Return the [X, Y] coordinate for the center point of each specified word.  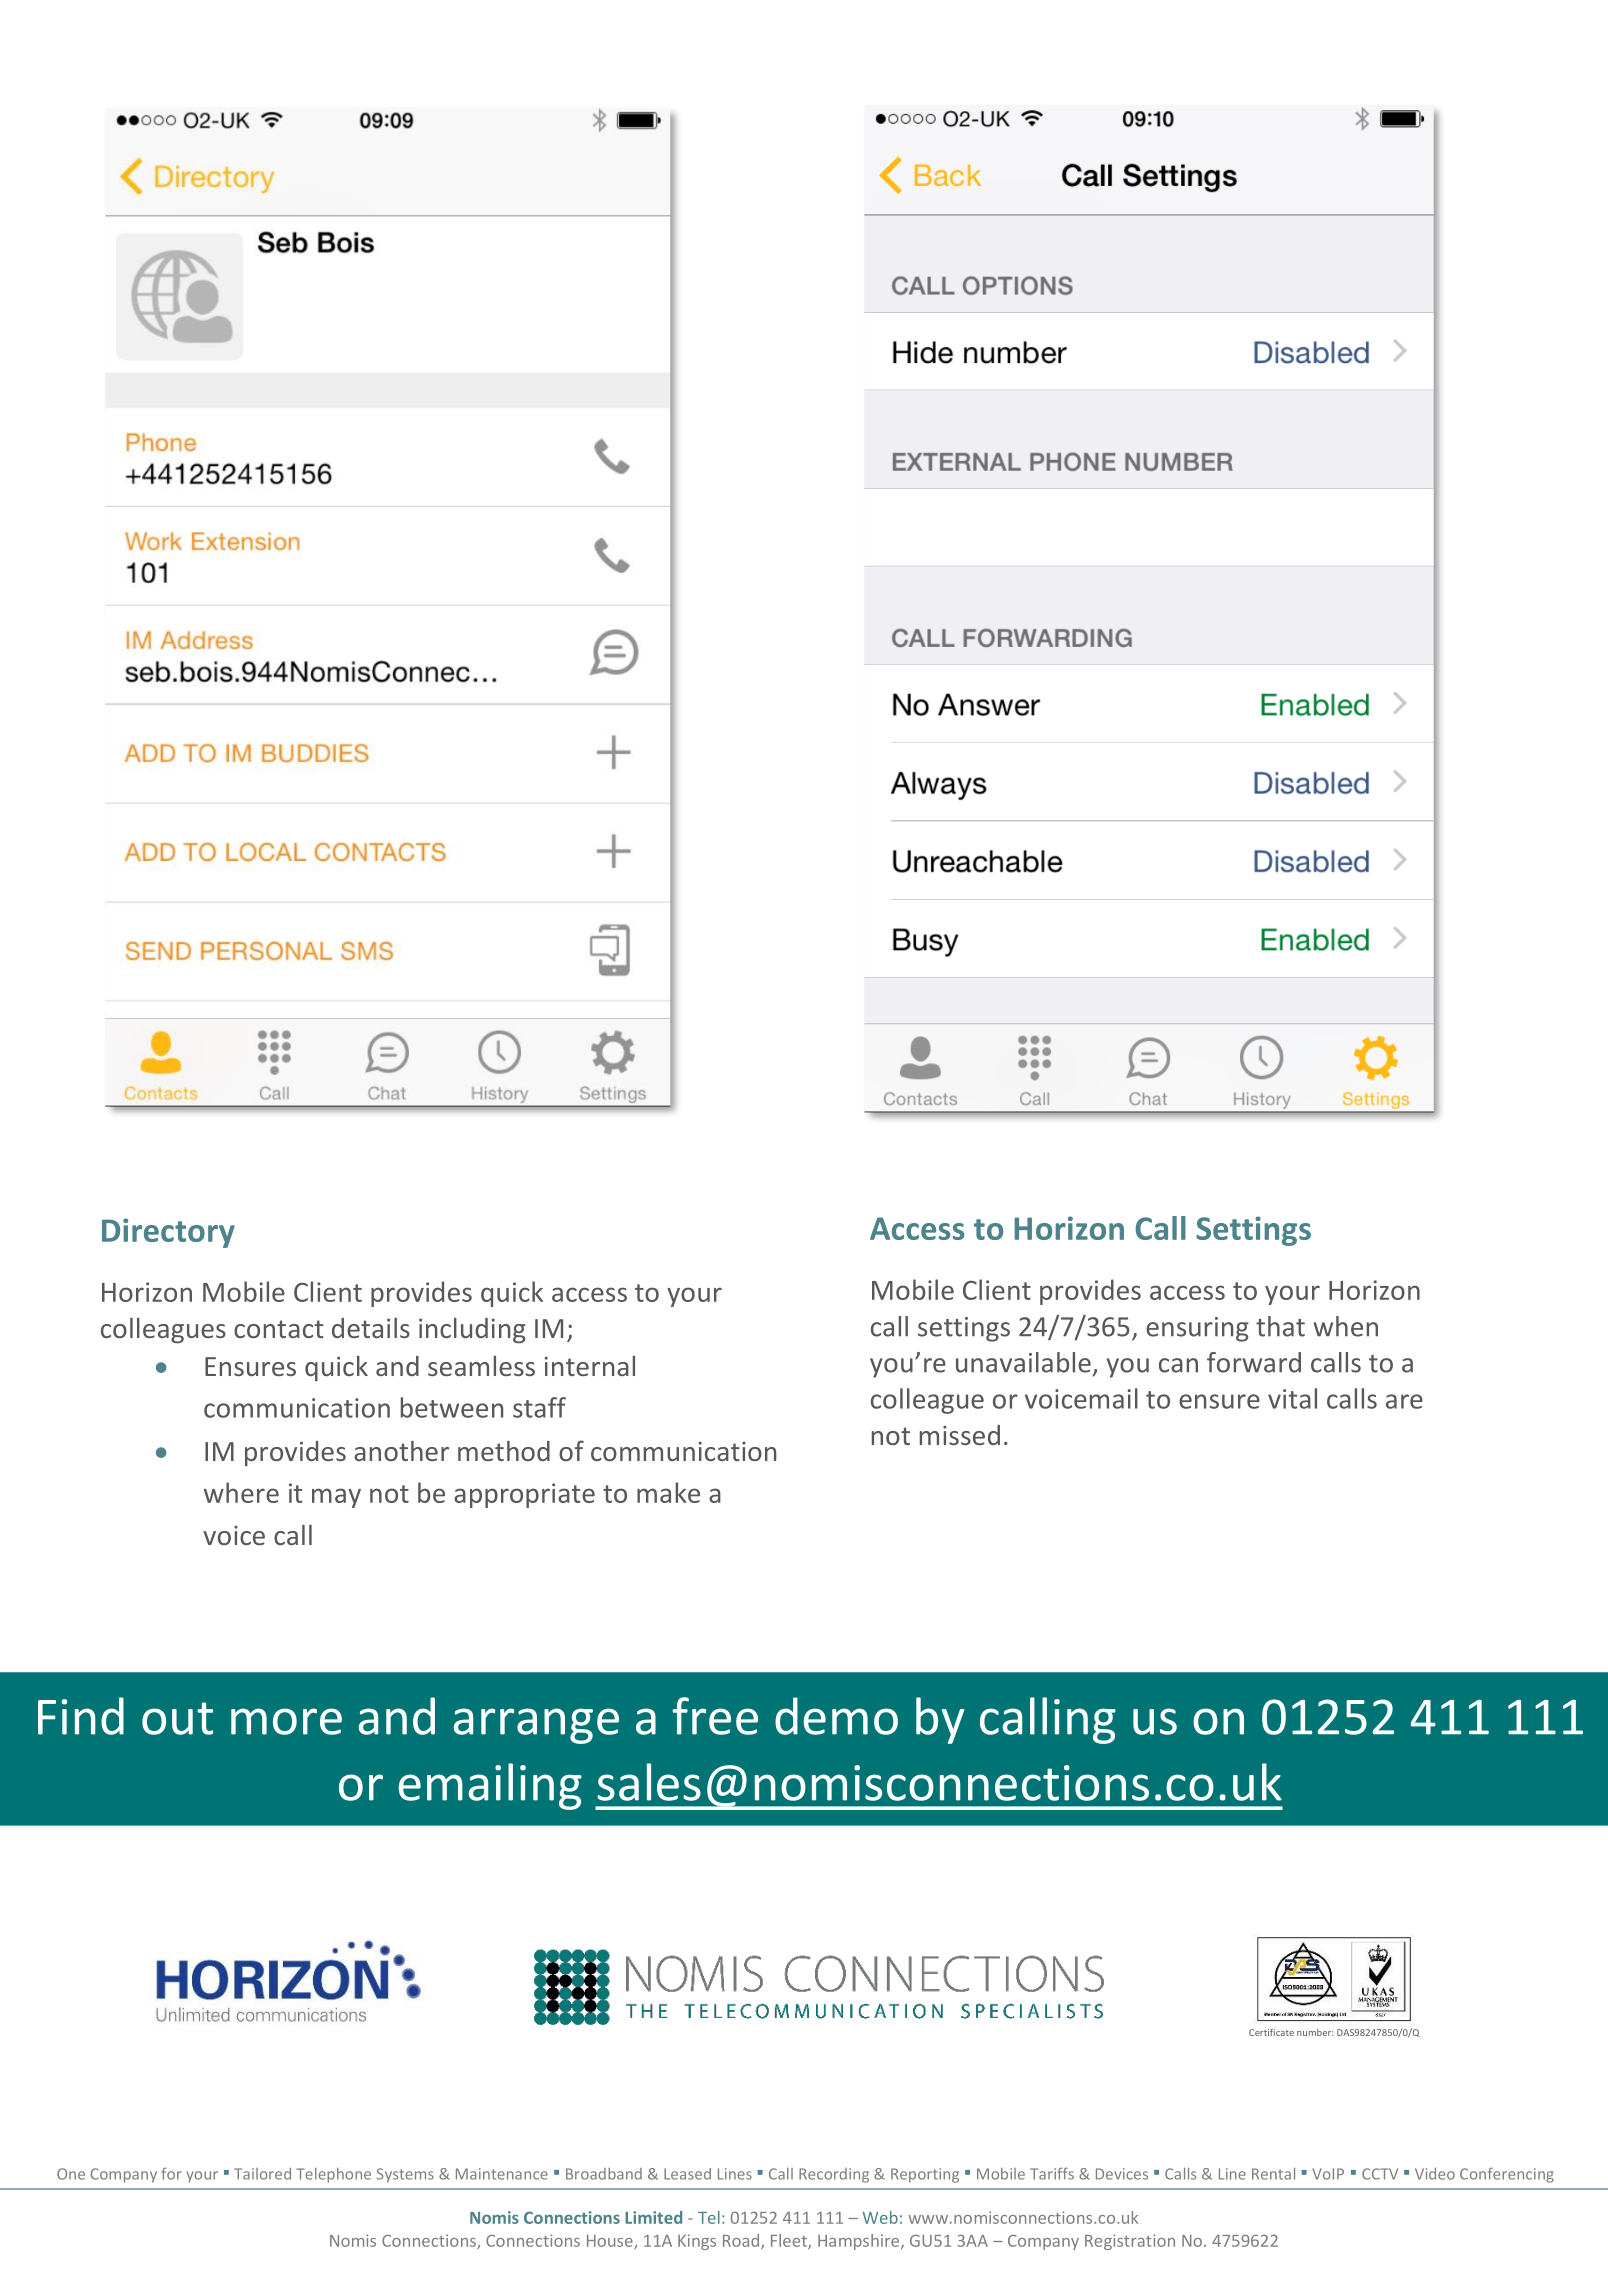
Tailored [262, 2174]
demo [836, 1716]
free [715, 1716]
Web [880, 2217]
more [286, 1721]
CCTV [1380, 2174]
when [1345, 1326]
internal [590, 1366]
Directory [168, 1233]
